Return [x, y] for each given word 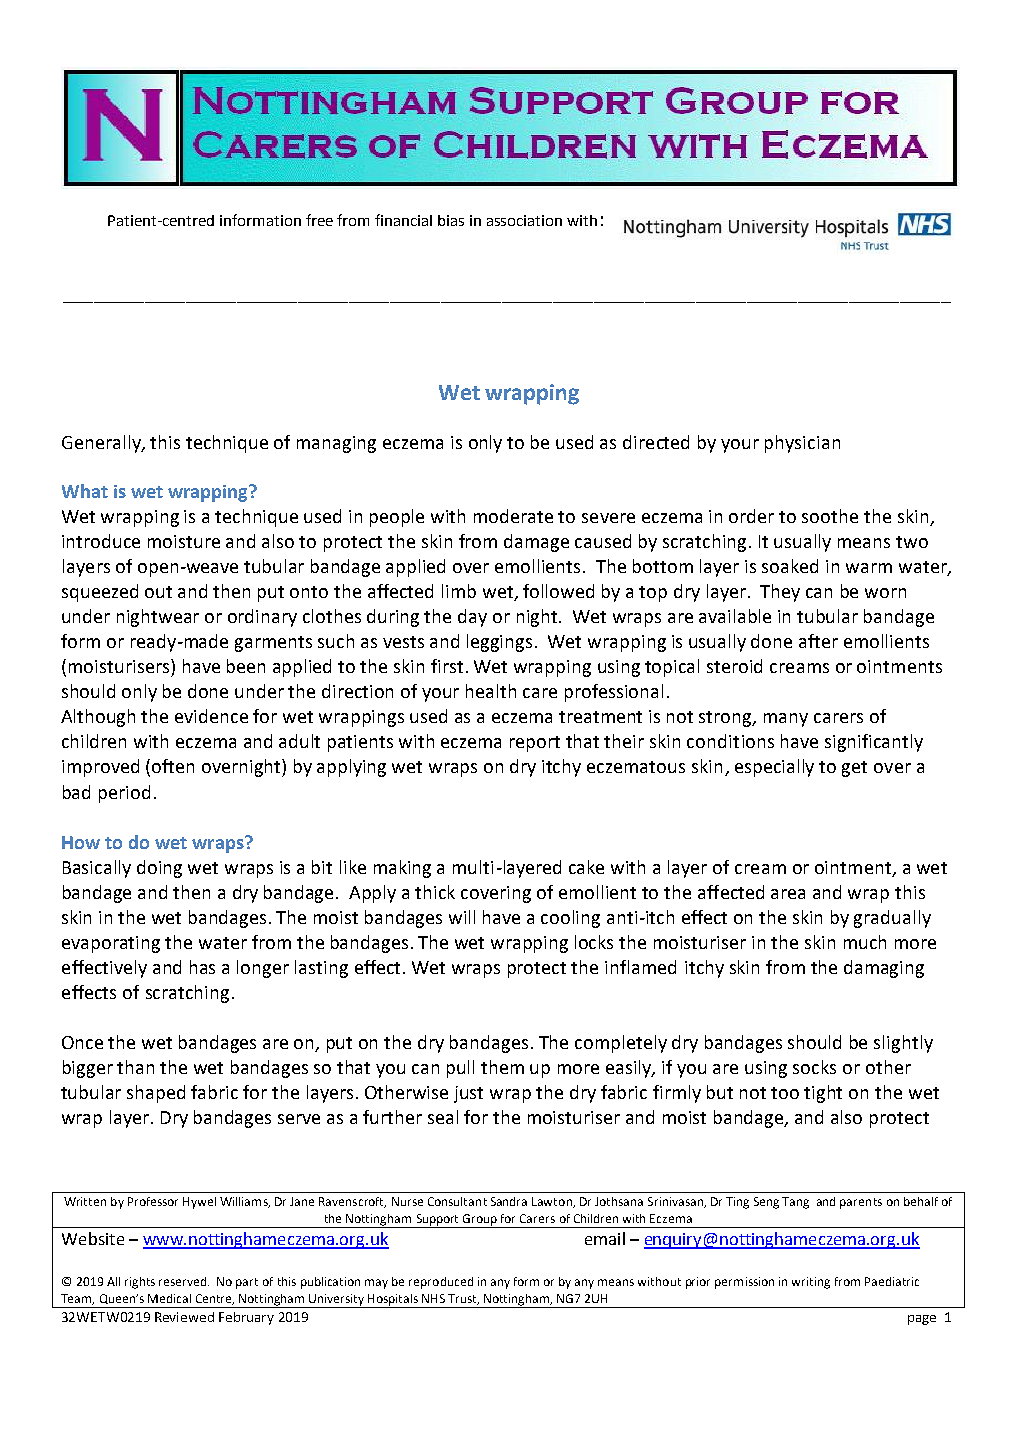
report [535, 744]
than [135, 1067]
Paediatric [892, 1281]
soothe [830, 516]
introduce [101, 541]
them [502, 1067]
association [524, 220]
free [319, 220]
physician [802, 444]
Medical [169, 1298]
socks [814, 1067]
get [854, 769]
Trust [463, 1299]
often [173, 766]
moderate [513, 516]
